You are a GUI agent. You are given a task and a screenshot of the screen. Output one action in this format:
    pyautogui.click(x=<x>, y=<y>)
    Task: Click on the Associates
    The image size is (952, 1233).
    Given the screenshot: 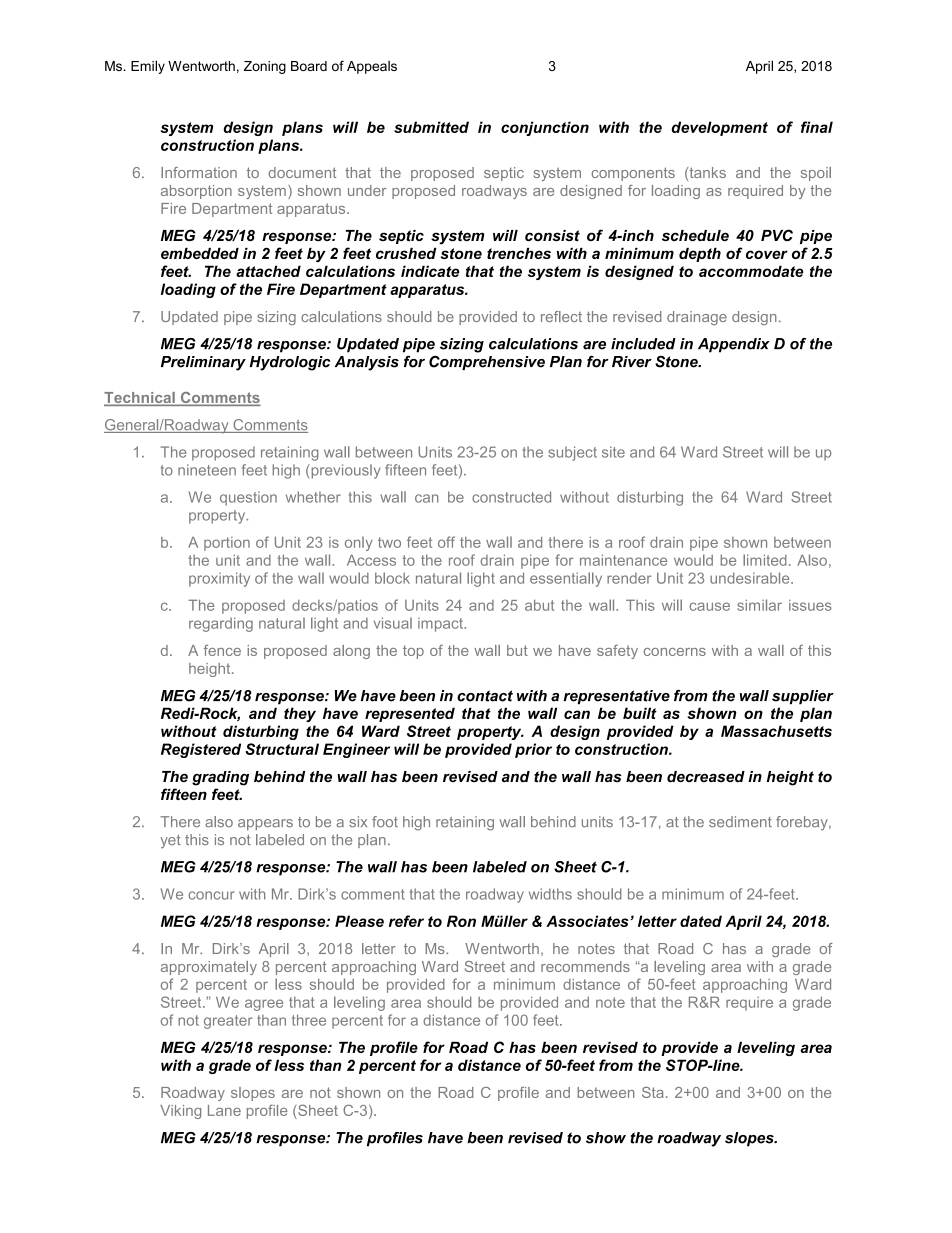 What is the action you would take?
    pyautogui.click(x=588, y=921)
